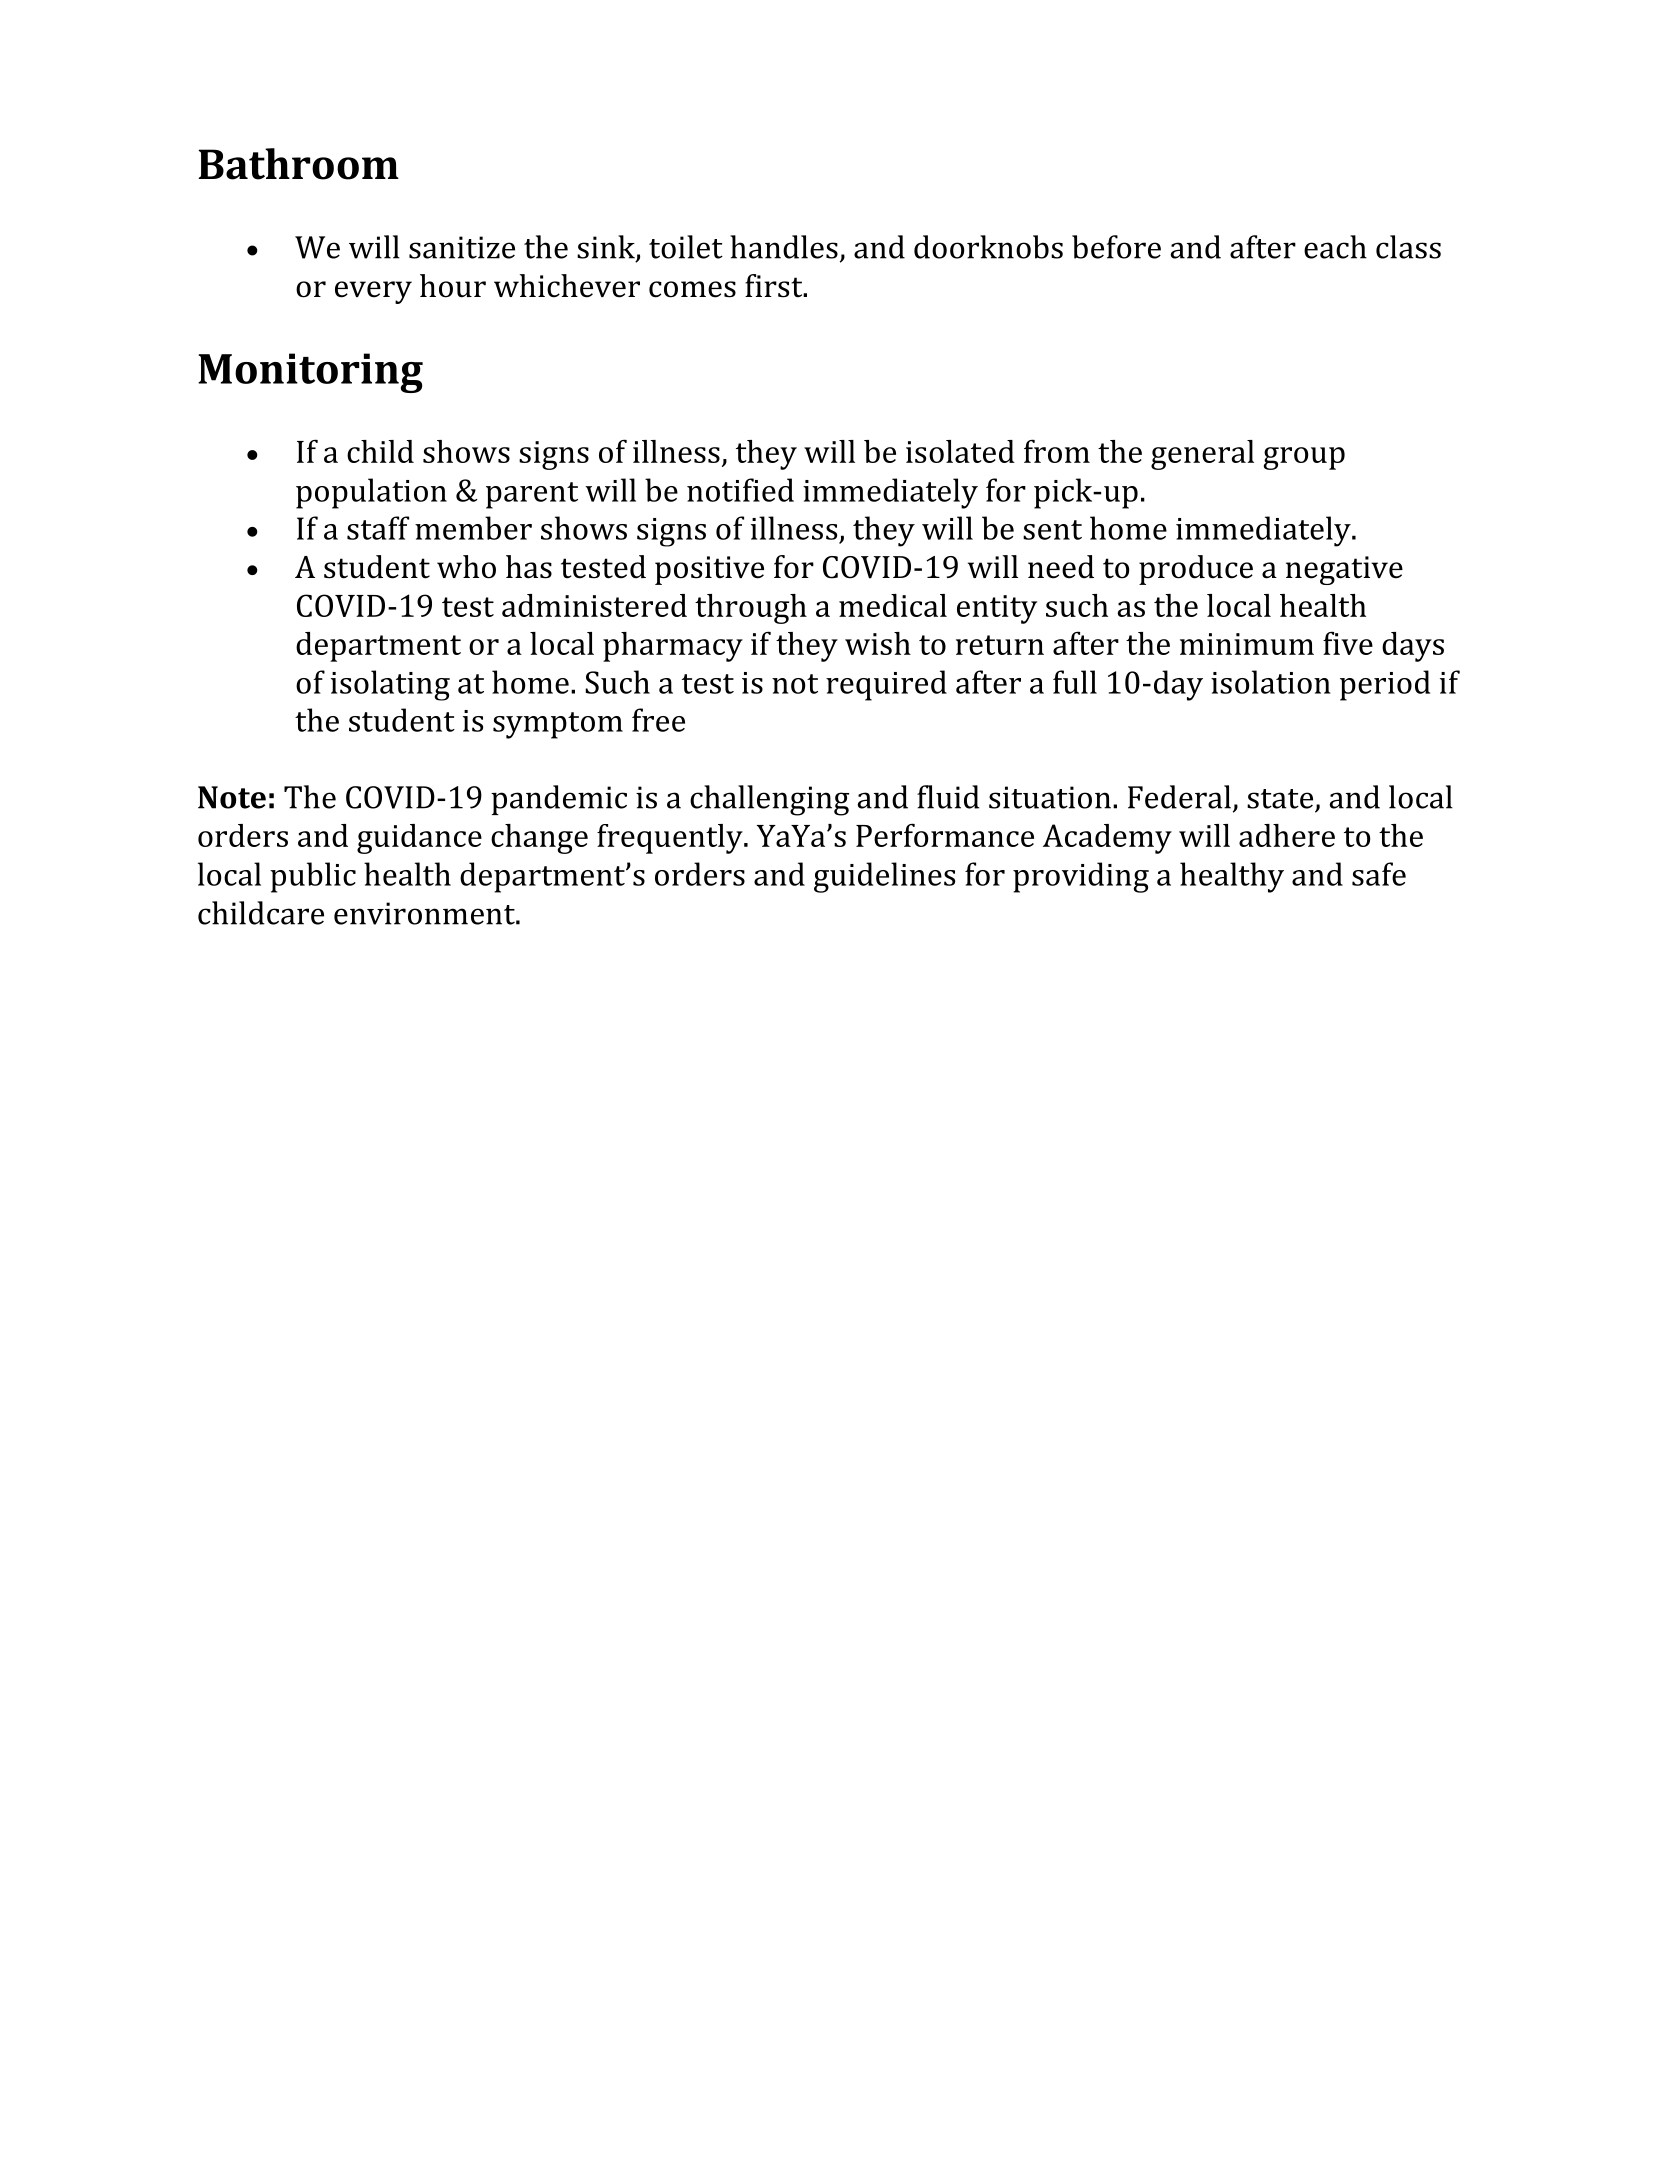  Describe the element at coordinates (1196, 570) in the image. I see `produce` at that location.
